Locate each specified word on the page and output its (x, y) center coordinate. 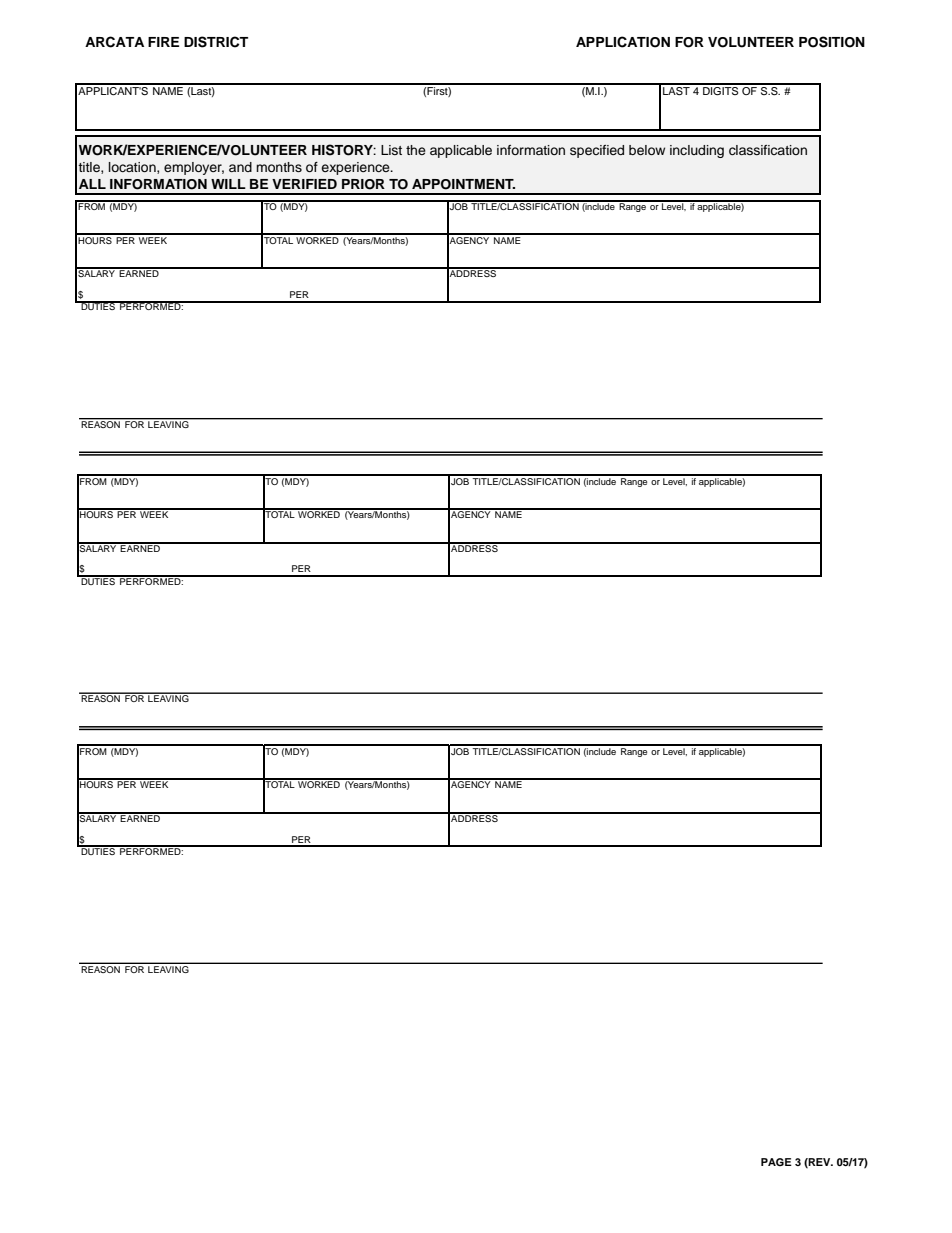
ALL (92, 184)
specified (597, 151)
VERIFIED (304, 184)
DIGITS (721, 89)
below (647, 150)
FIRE (163, 42)
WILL (228, 184)
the (416, 150)
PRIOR (363, 184)
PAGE (776, 1162)
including (697, 151)
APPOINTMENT (463, 184)
